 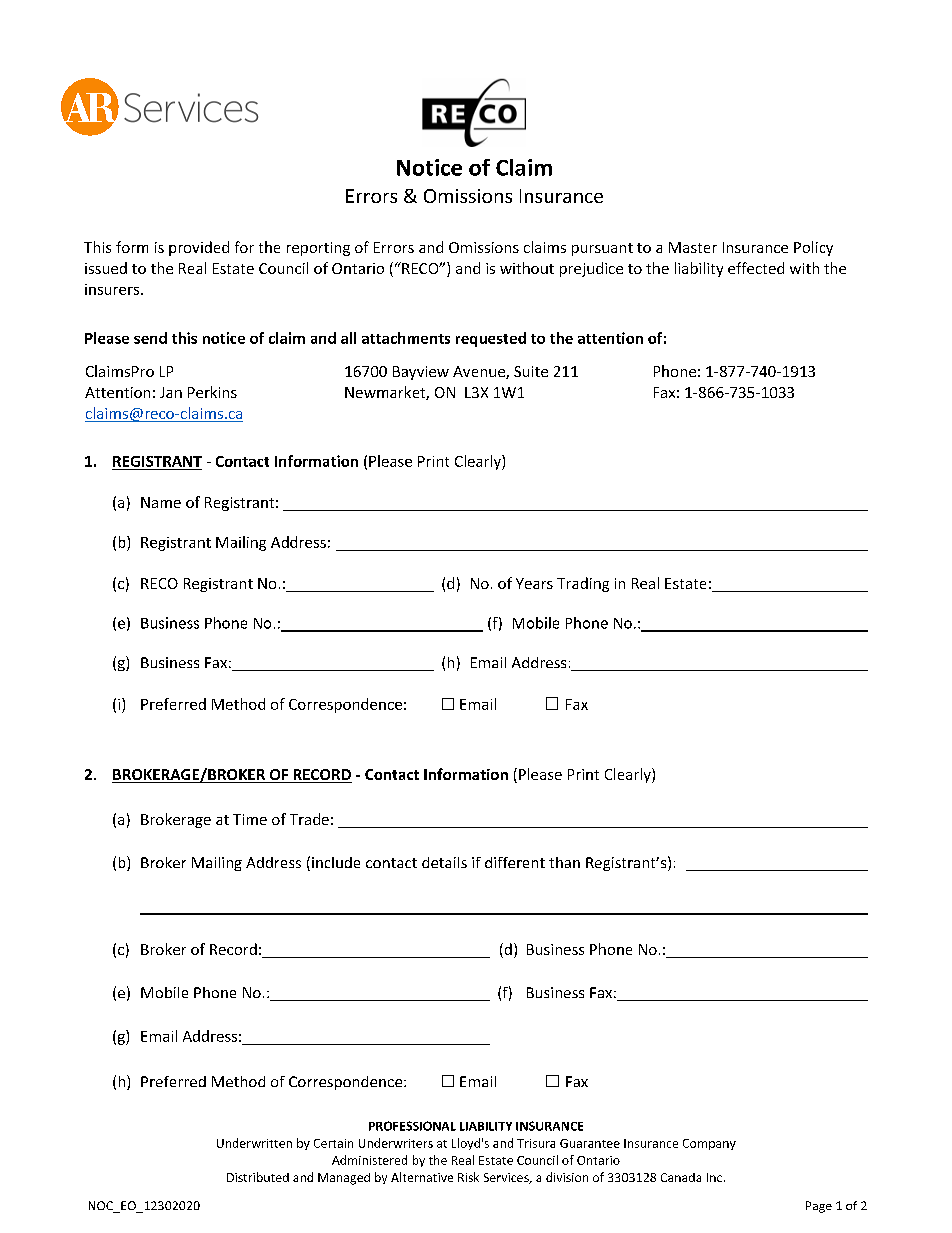 What do you see at coordinates (709, 1144) in the document?
I see `Company` at bounding box center [709, 1144].
